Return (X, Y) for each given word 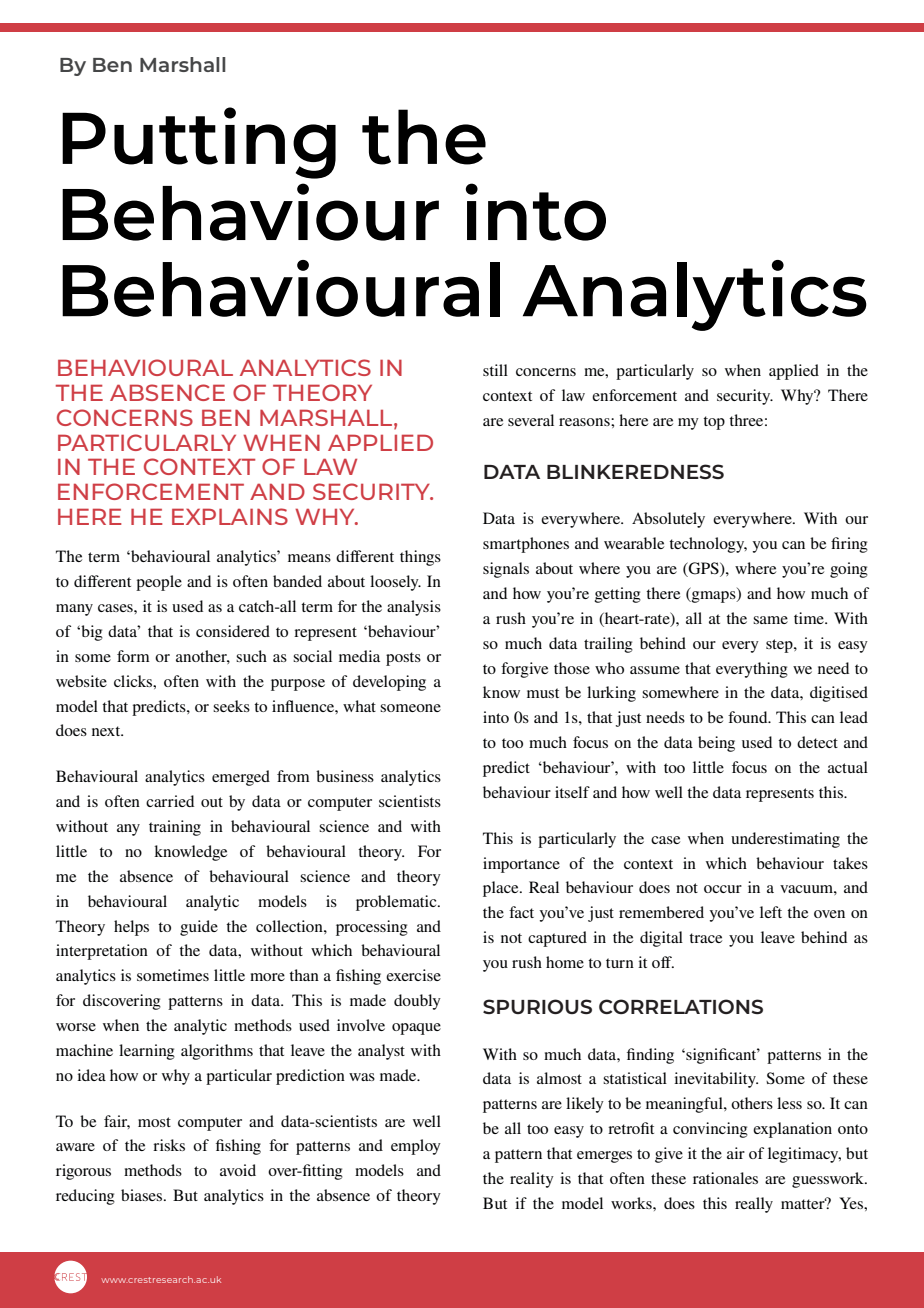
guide (199, 928)
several (531, 420)
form (133, 656)
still (495, 370)
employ (416, 1147)
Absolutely (668, 520)
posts (403, 659)
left (771, 912)
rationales (725, 1178)
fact (521, 912)
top (714, 423)
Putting (199, 143)
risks (169, 1145)
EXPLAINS (230, 516)
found (749, 717)
